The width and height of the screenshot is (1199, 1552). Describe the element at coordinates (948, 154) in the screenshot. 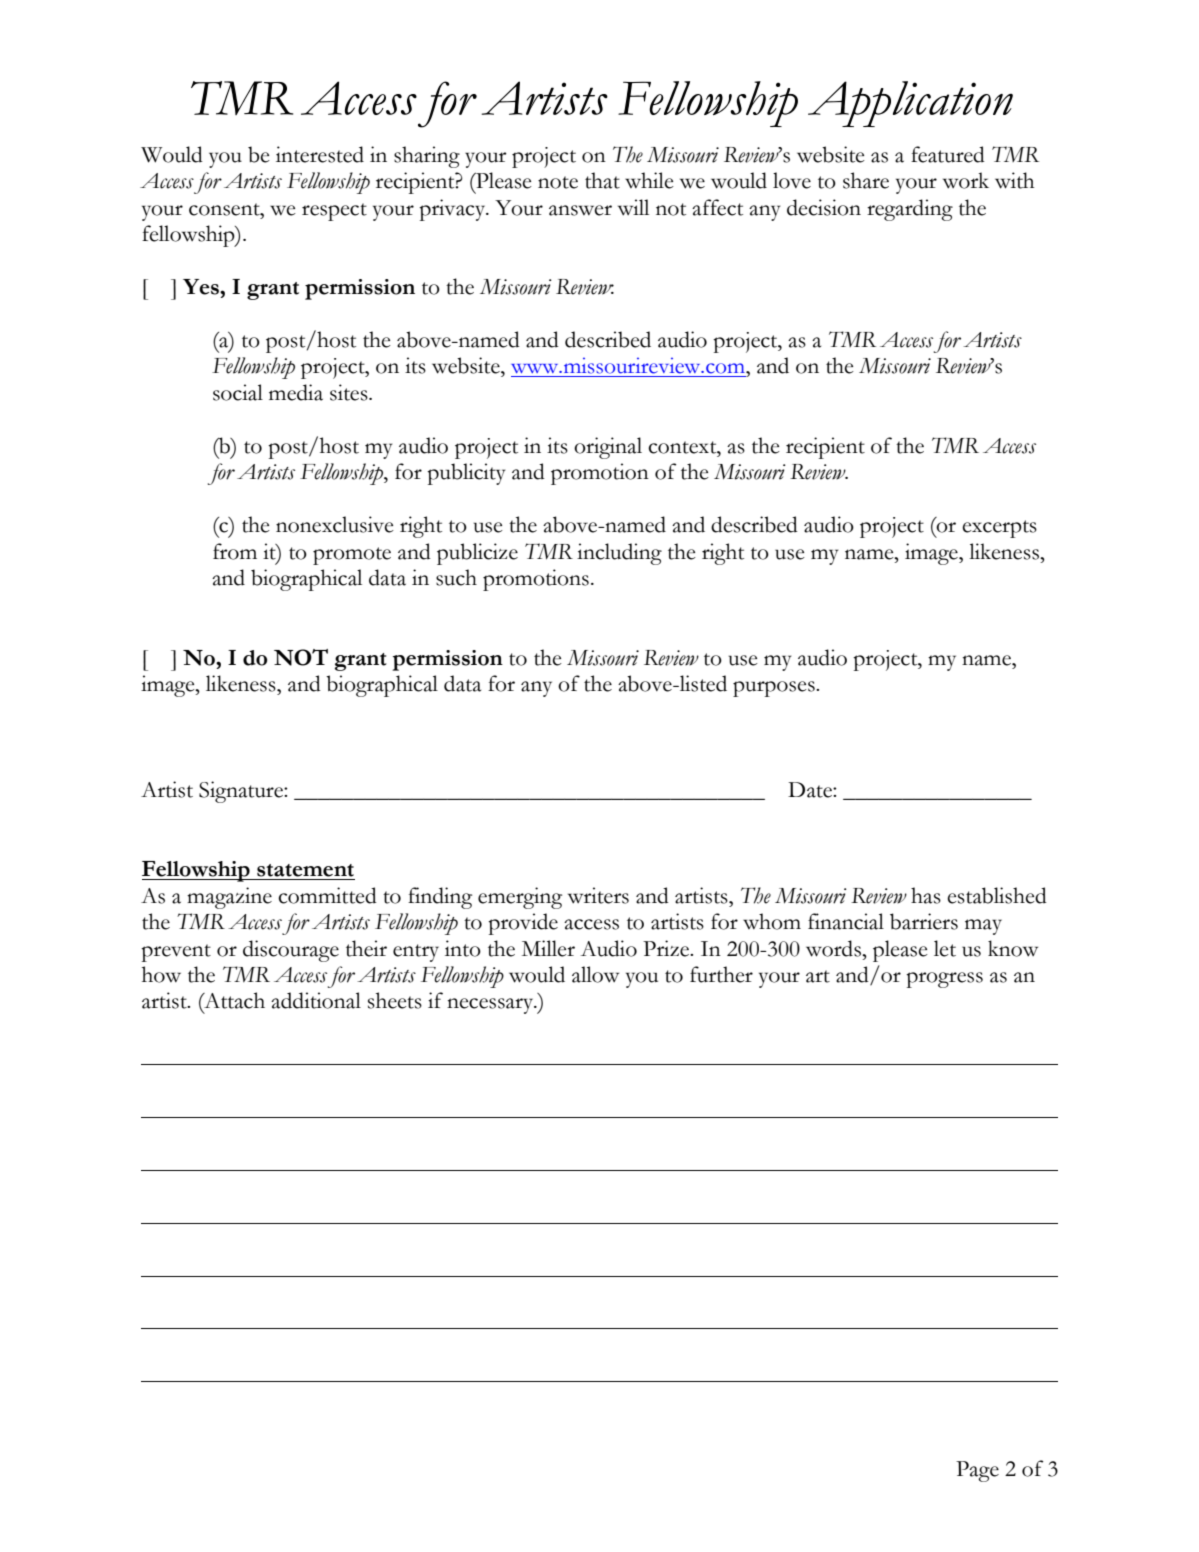

I see `featured` at that location.
